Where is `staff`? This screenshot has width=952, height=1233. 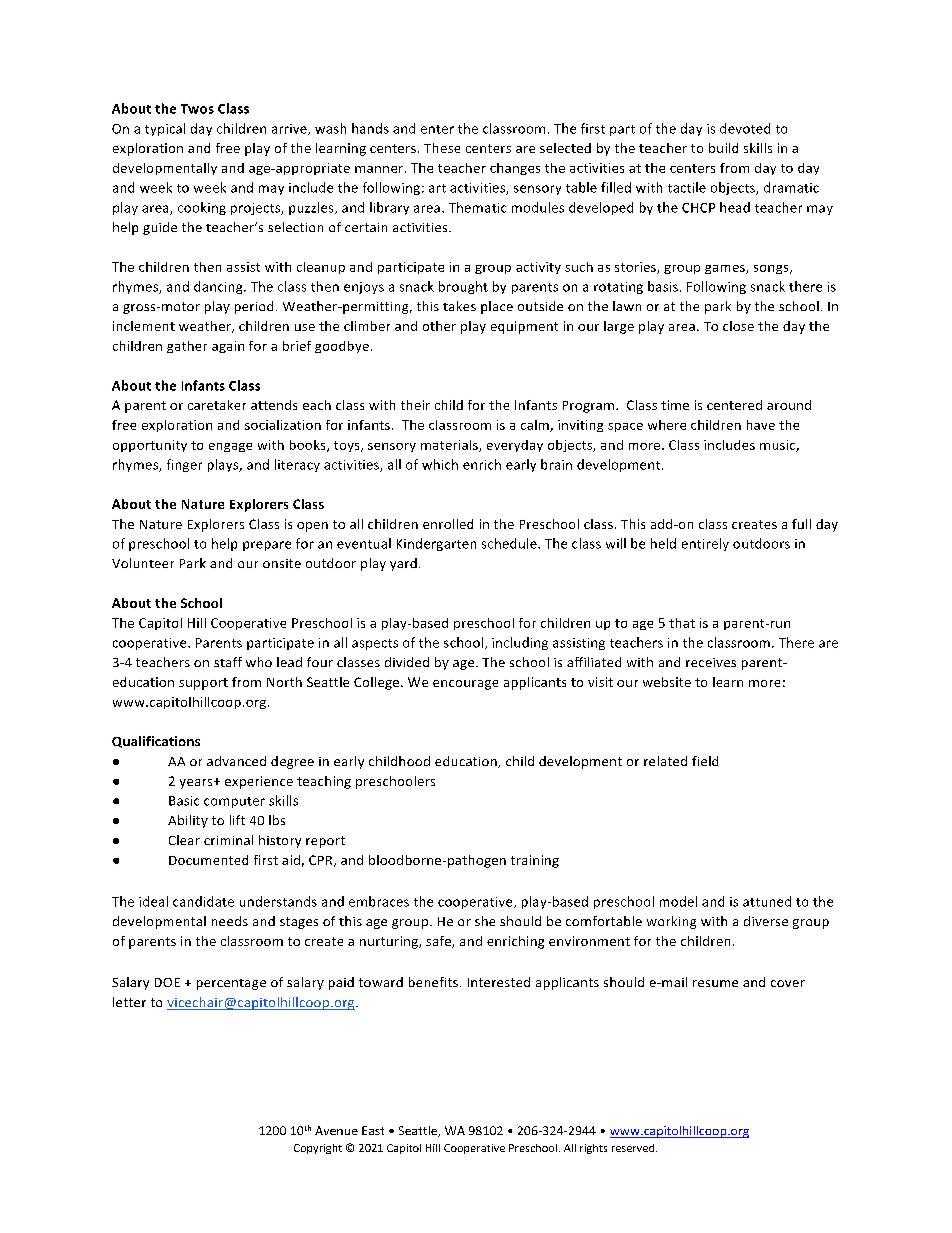 staff is located at coordinates (228, 662).
